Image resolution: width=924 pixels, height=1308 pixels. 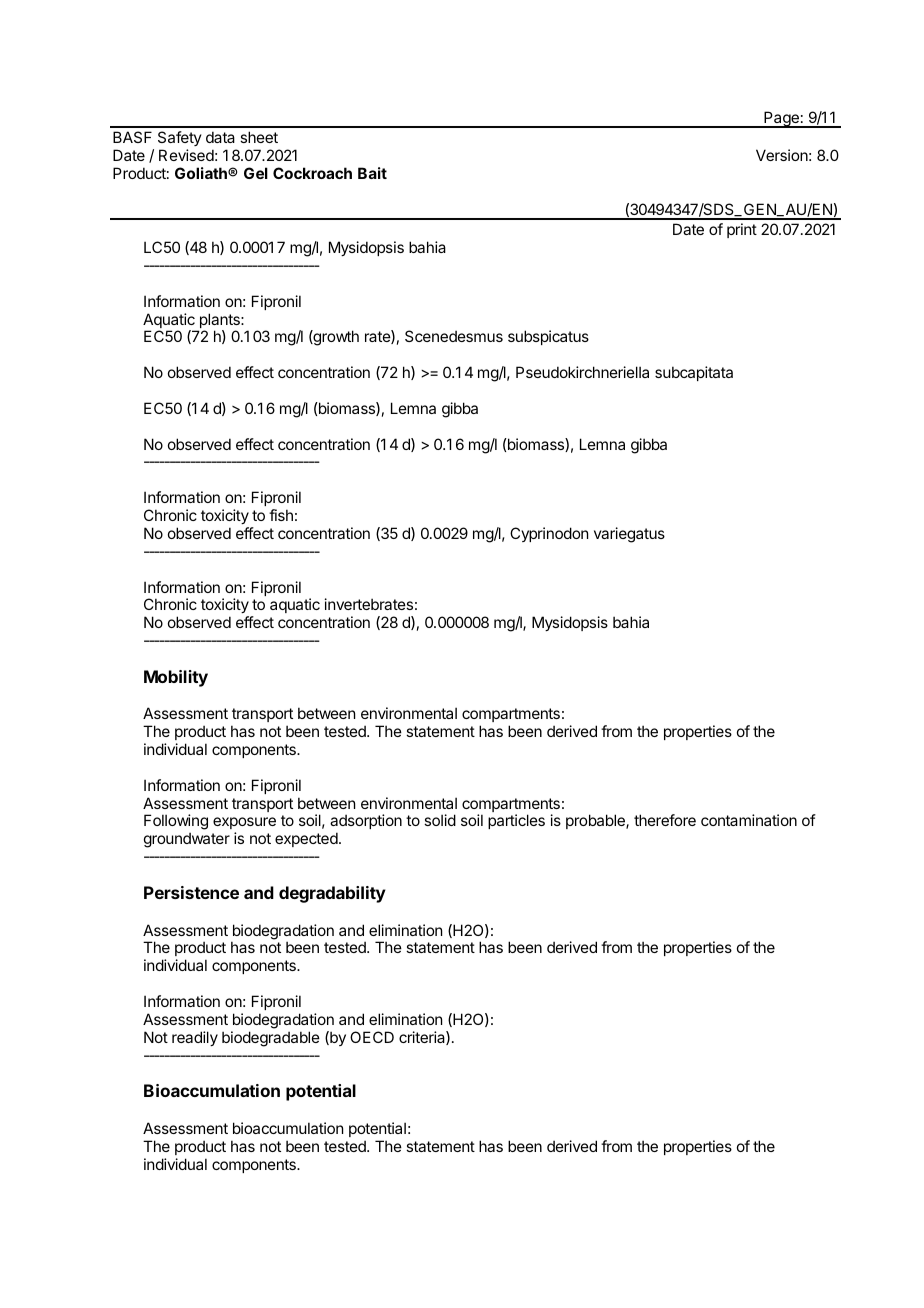 What do you see at coordinates (312, 173) in the screenshot?
I see `Cockroach` at bounding box center [312, 173].
